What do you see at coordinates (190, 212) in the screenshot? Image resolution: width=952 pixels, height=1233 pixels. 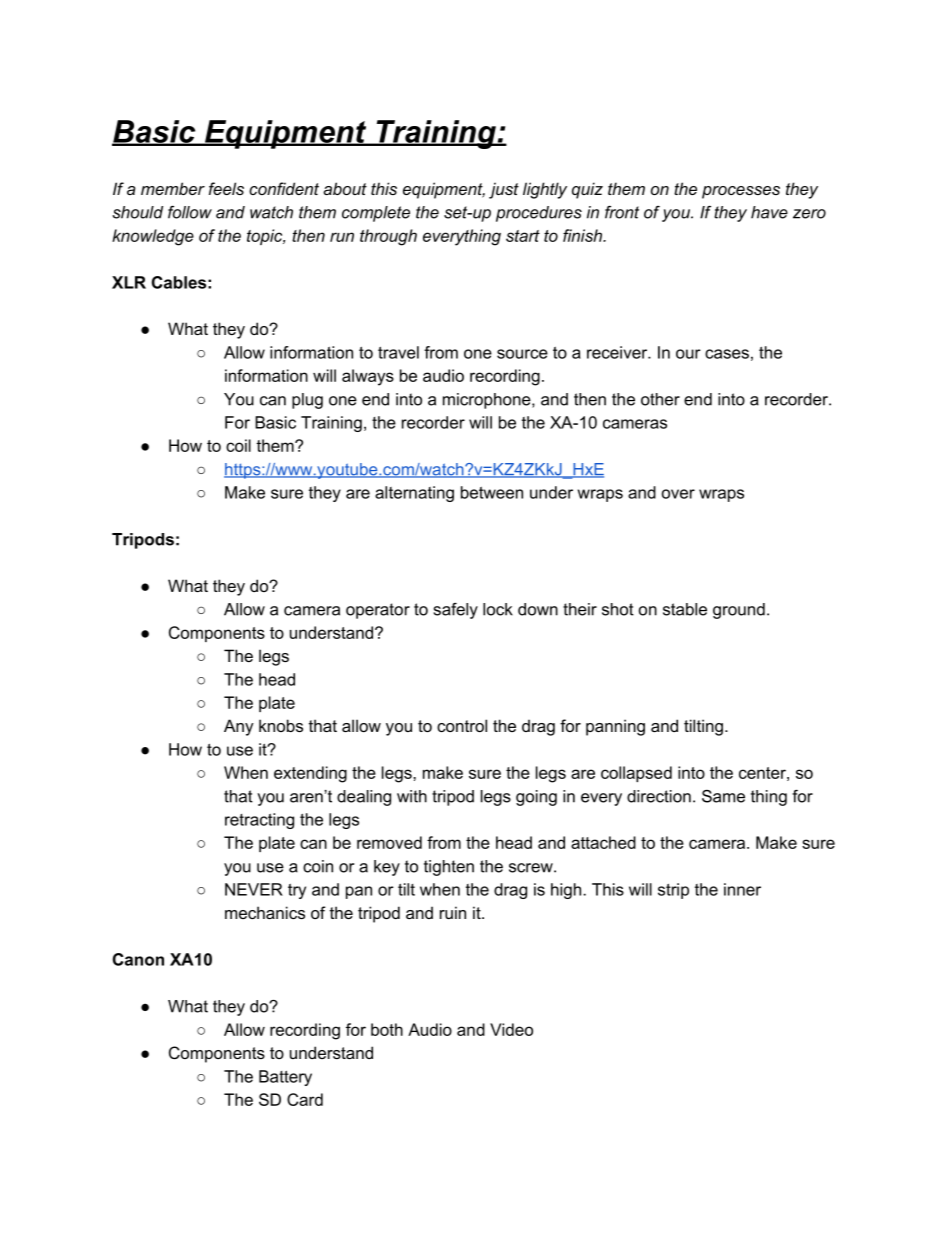 I see `follow` at bounding box center [190, 212].
